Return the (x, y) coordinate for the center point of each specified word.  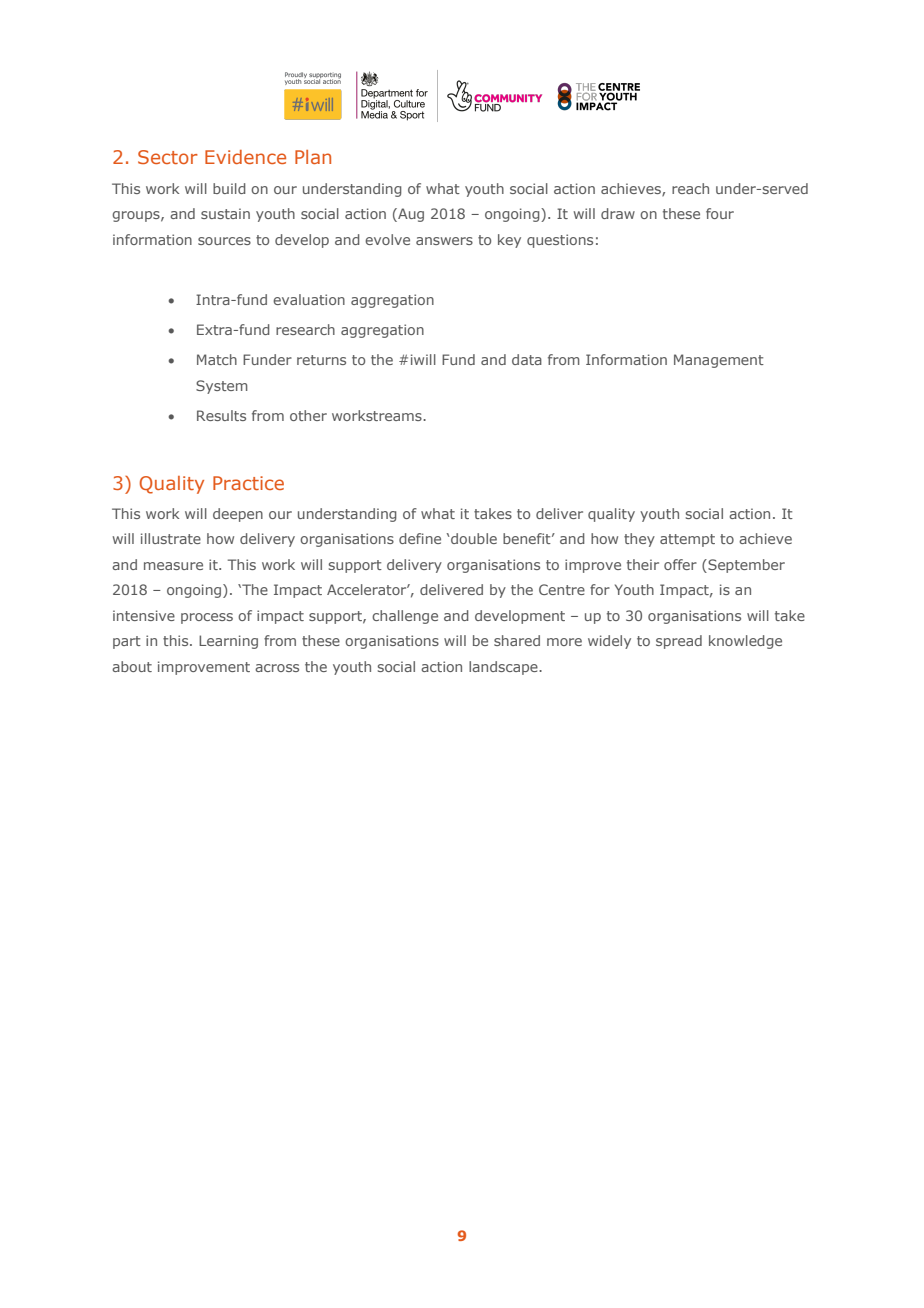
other (308, 415)
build (229, 188)
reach (690, 188)
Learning (228, 642)
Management (719, 361)
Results (221, 415)
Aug (410, 215)
